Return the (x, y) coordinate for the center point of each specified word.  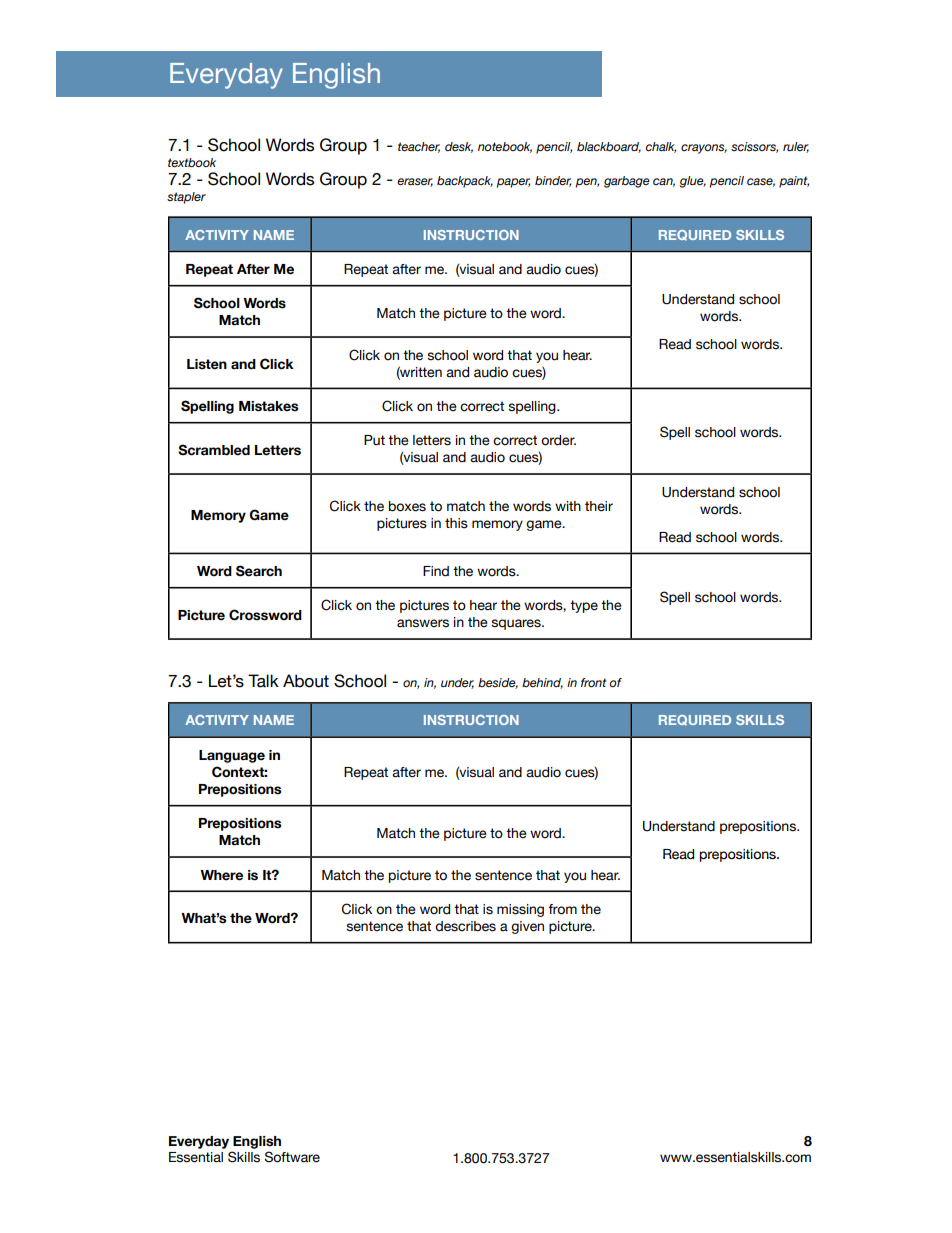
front (593, 682)
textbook (192, 162)
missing (520, 910)
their (599, 506)
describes (465, 926)
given (527, 927)
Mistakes (268, 406)
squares (517, 624)
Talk (263, 681)
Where (221, 875)
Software (292, 1157)
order (558, 440)
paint (794, 182)
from (562, 909)
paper (513, 183)
